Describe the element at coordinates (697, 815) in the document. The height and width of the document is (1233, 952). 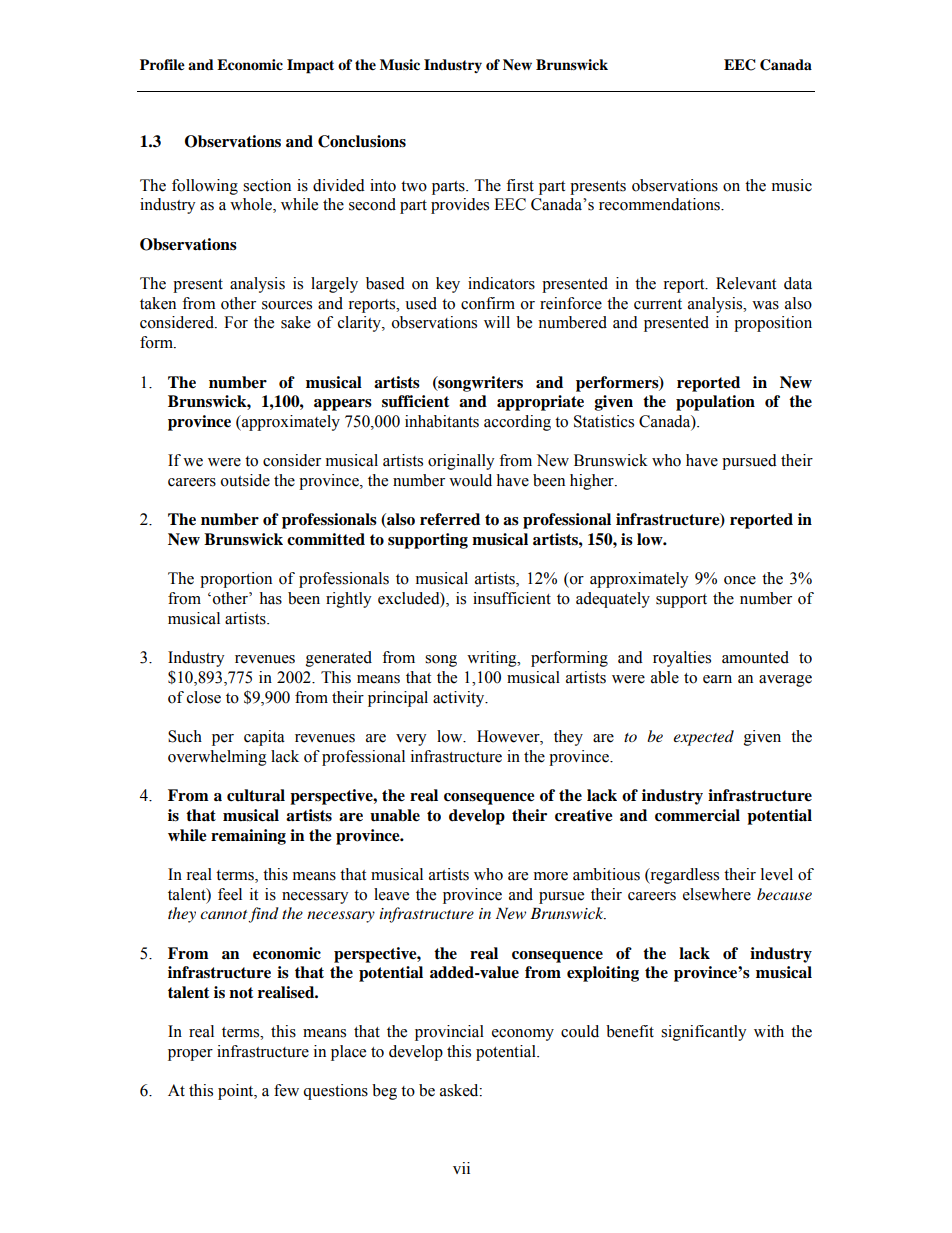
I see `commercial` at that location.
